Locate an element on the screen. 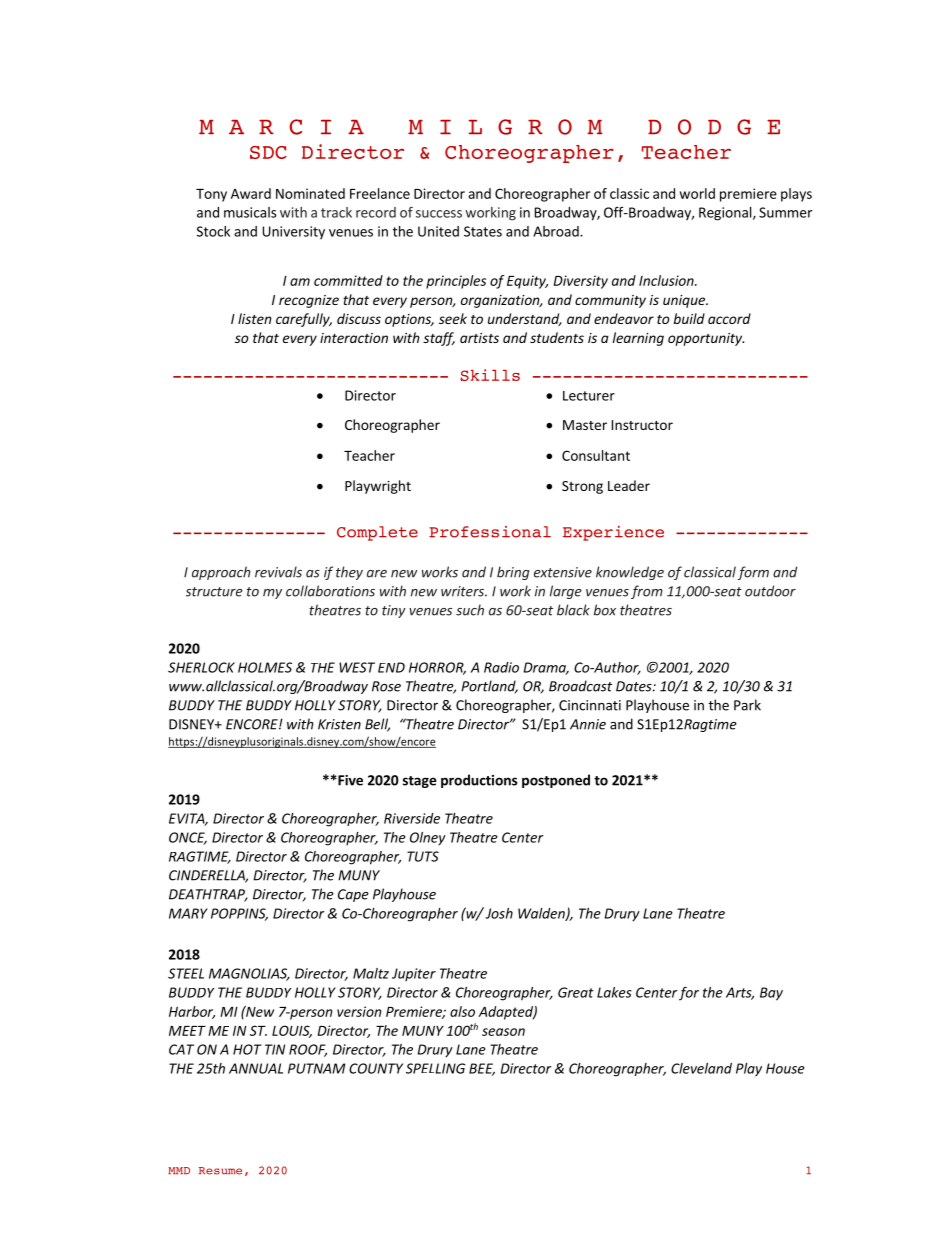 The image size is (952, 1233). revivals is located at coordinates (278, 572).
